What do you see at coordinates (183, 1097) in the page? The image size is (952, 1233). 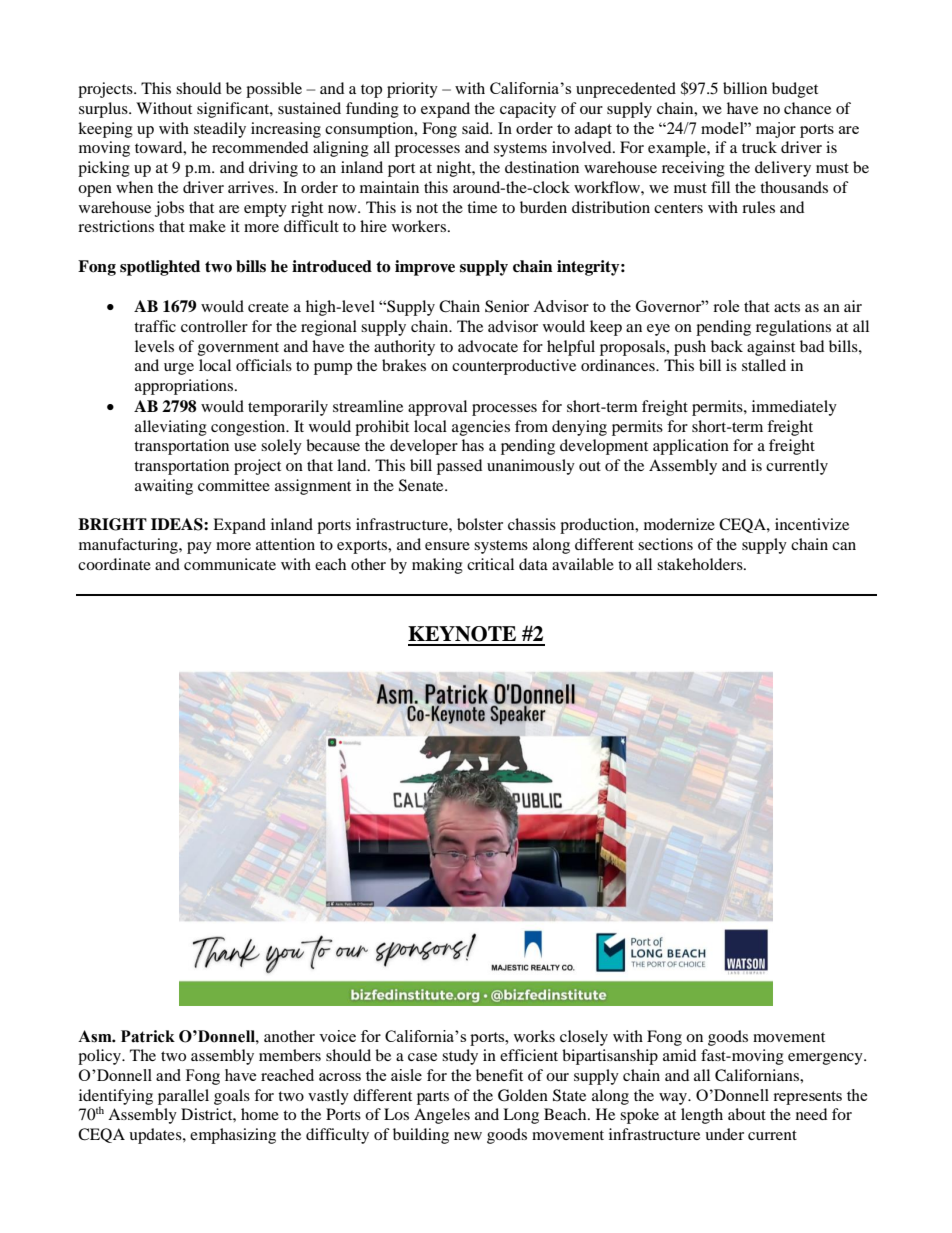 I see `parallel` at bounding box center [183, 1097].
